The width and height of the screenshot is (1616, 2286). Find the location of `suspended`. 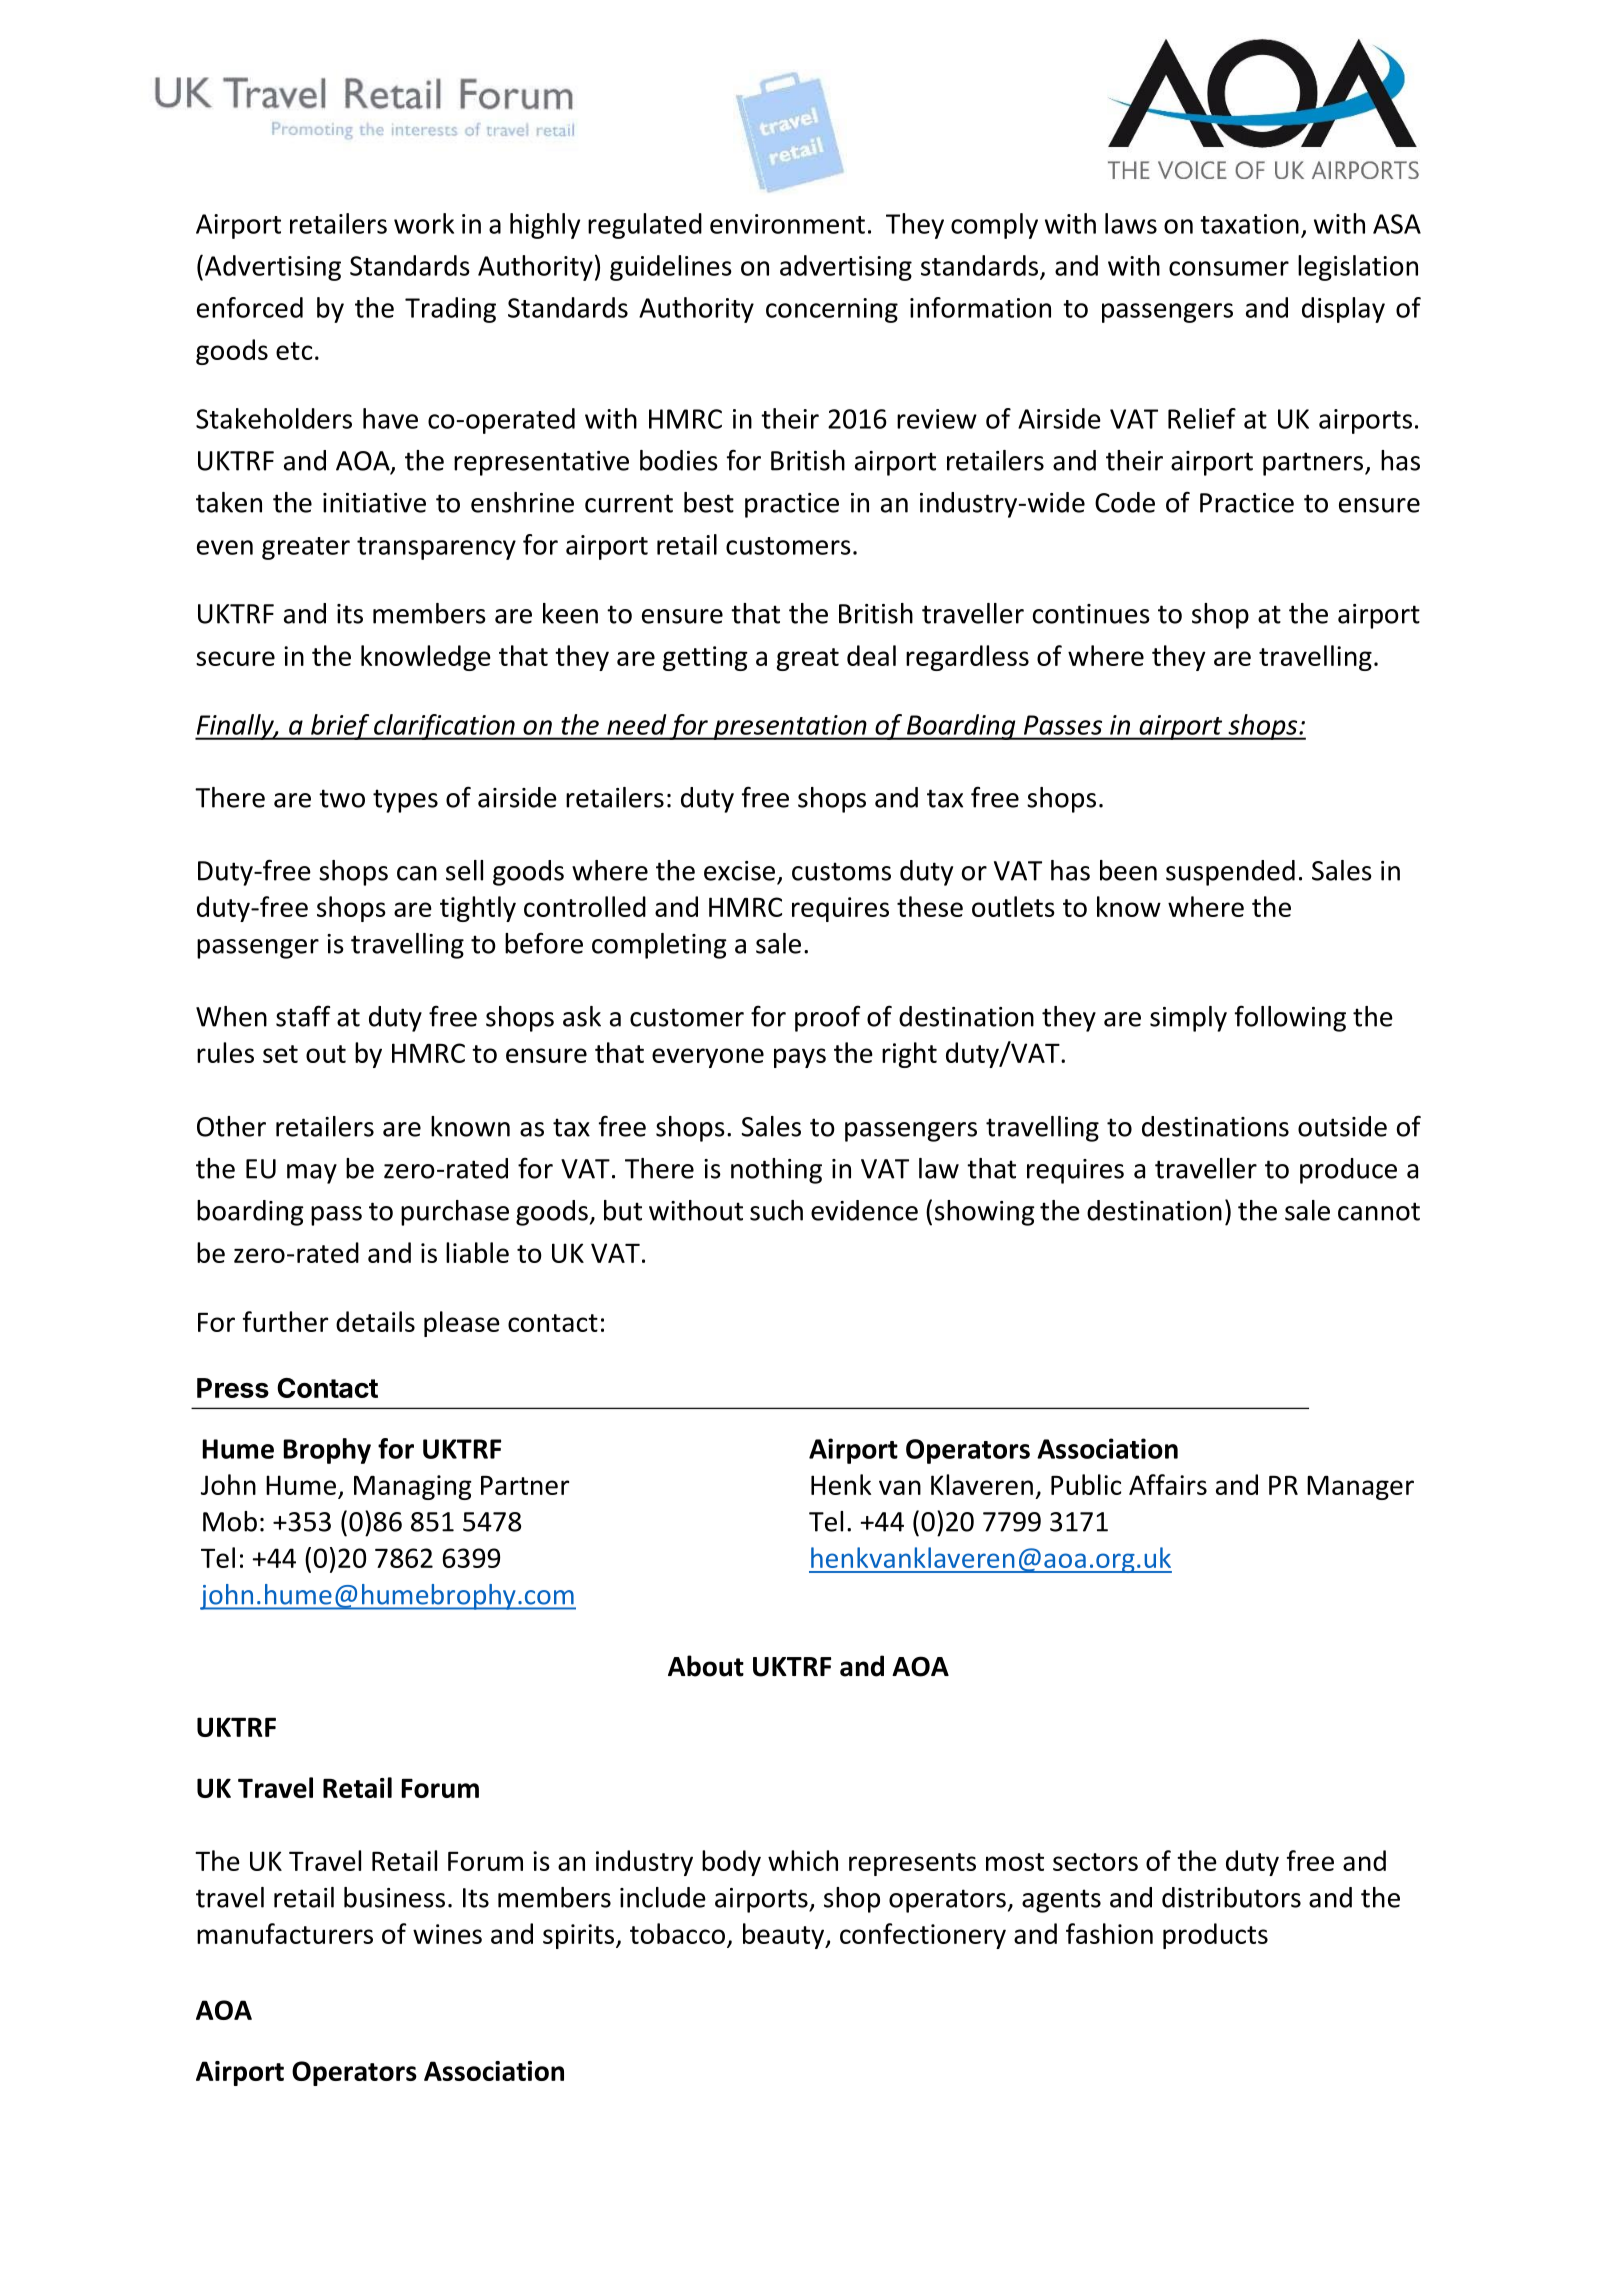

suspended is located at coordinates (1230, 873).
